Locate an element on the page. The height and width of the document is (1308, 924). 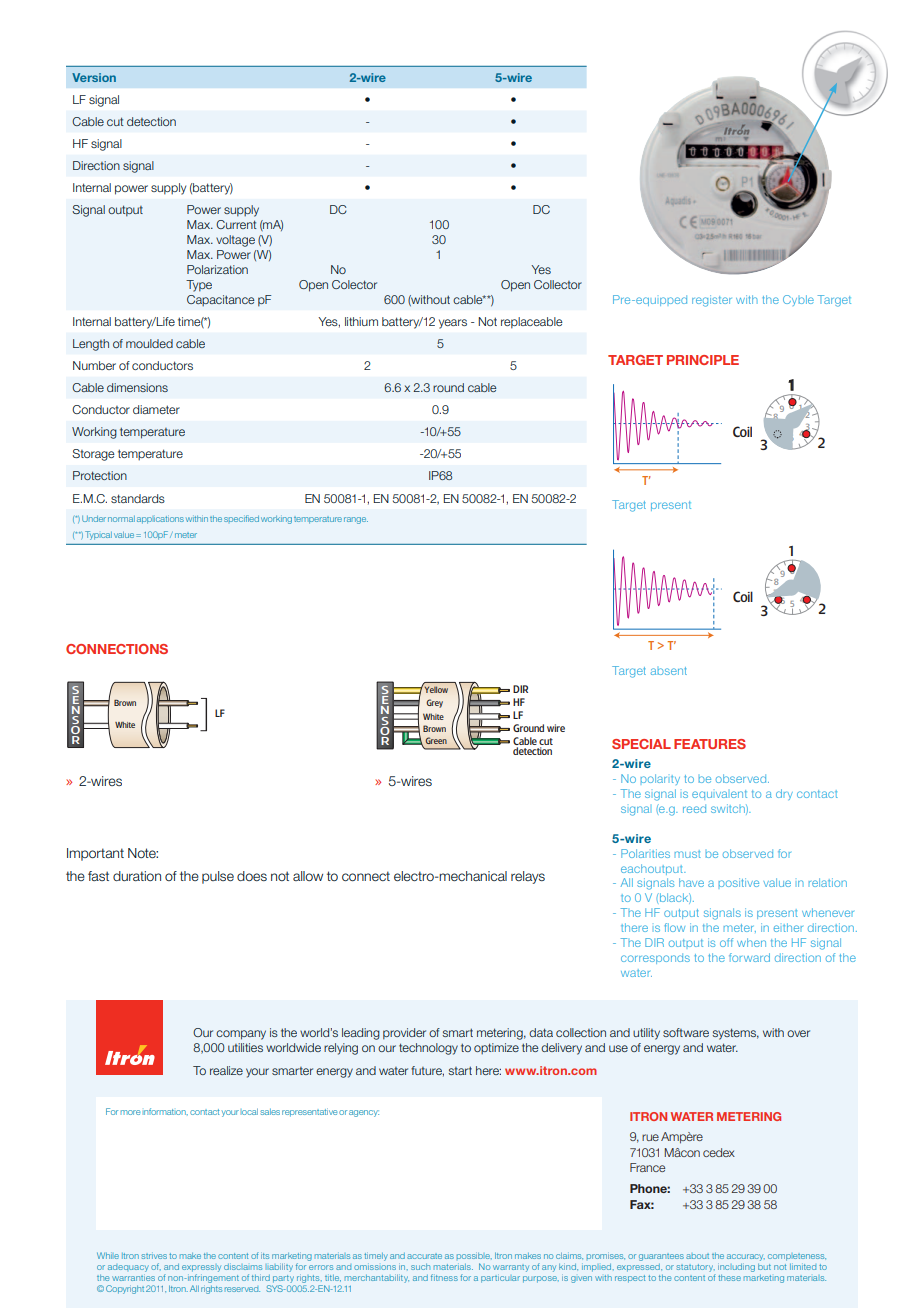
absent is located at coordinates (669, 671).
